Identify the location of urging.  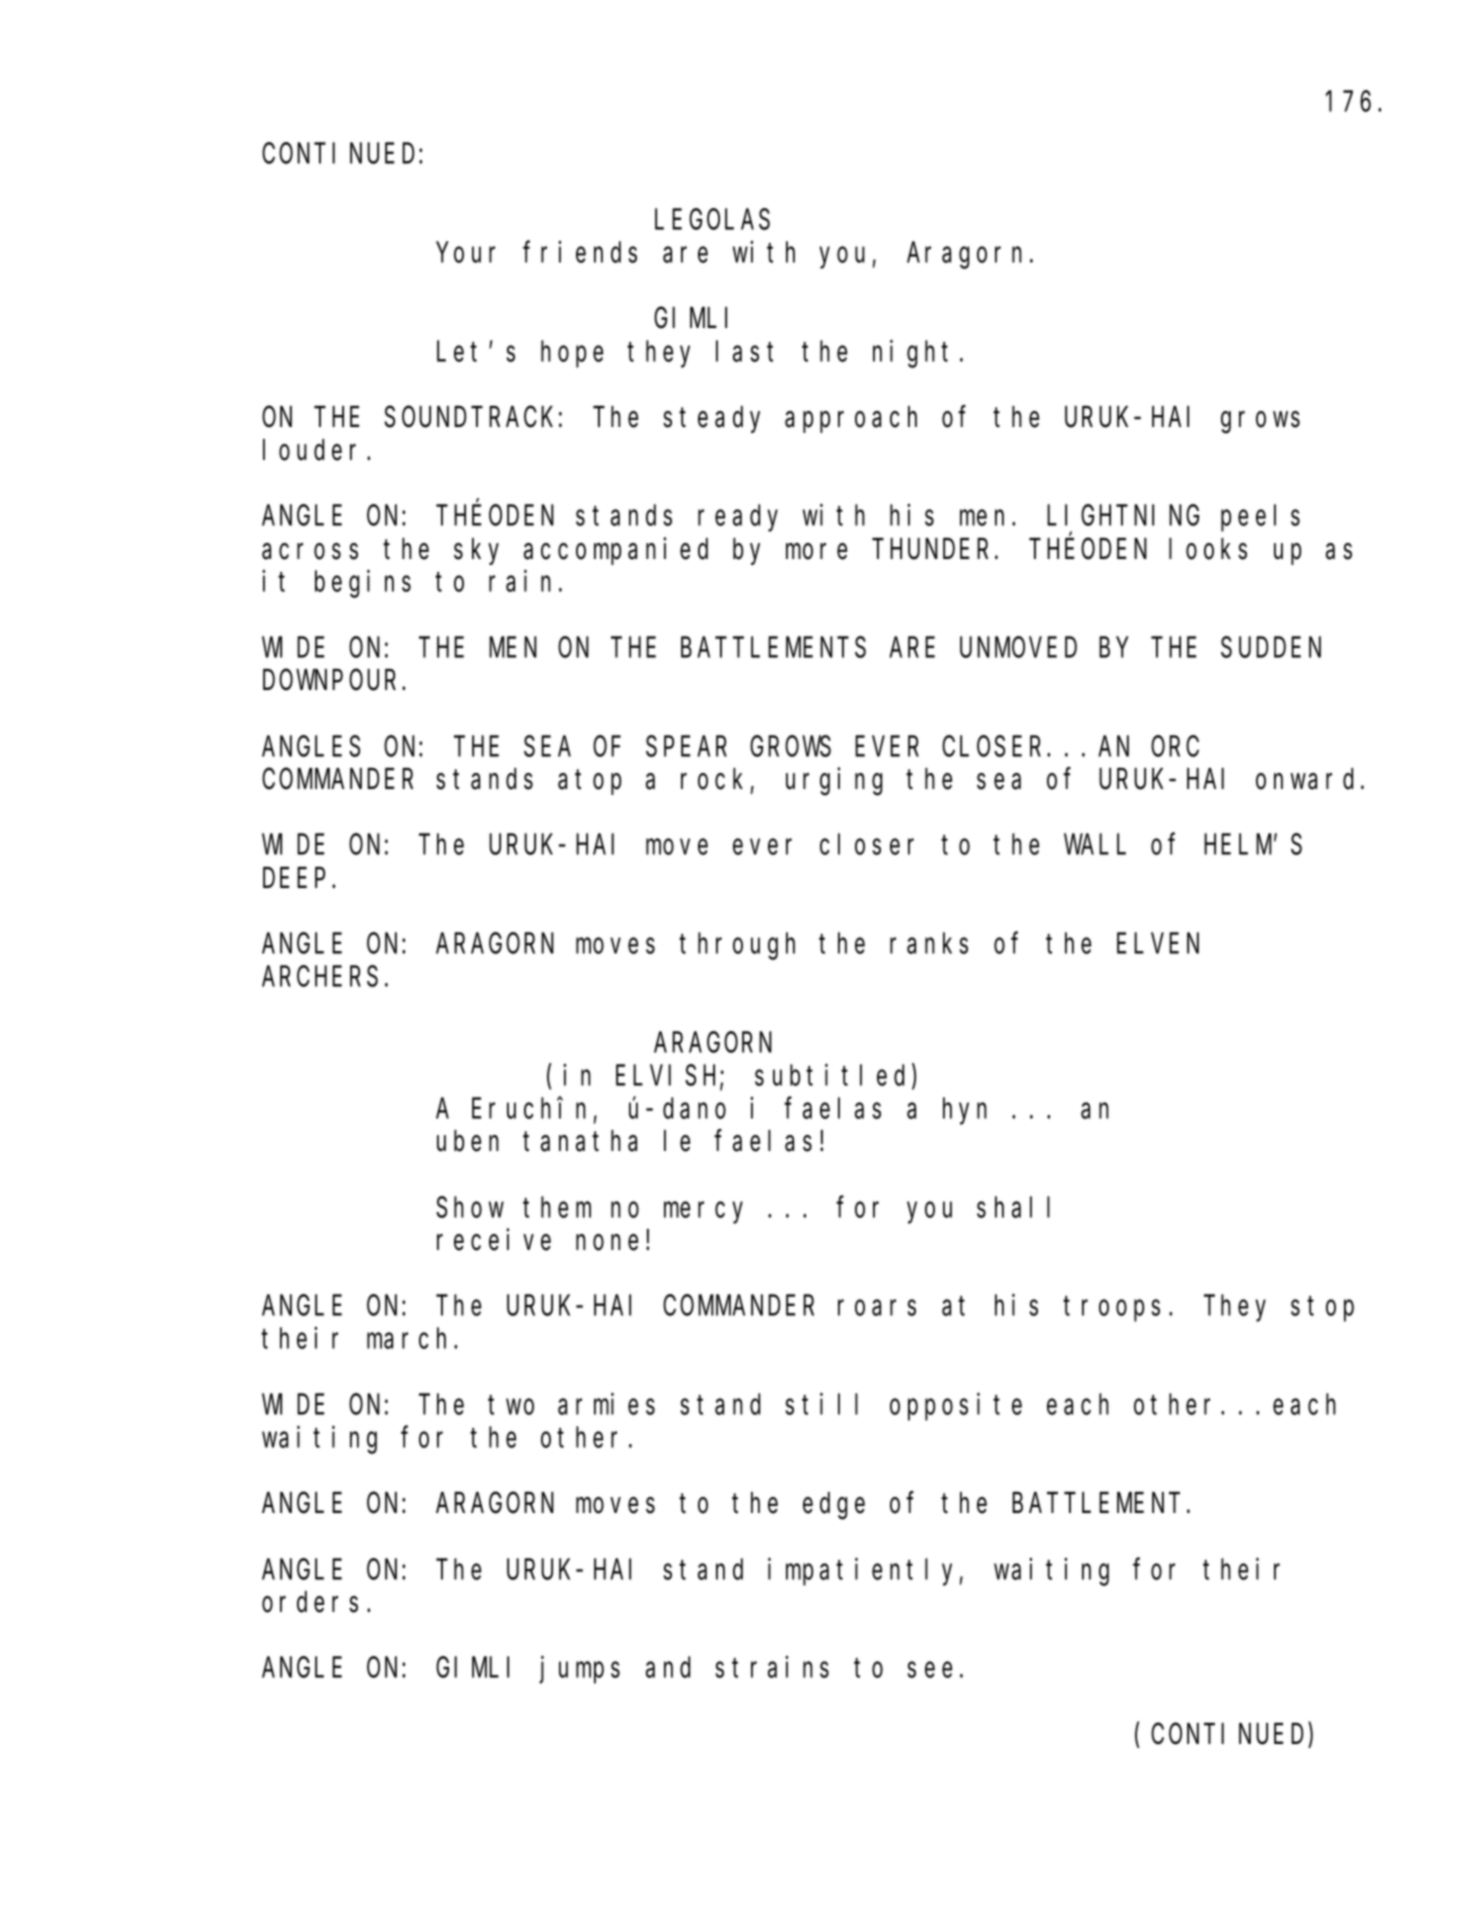
(834, 782).
